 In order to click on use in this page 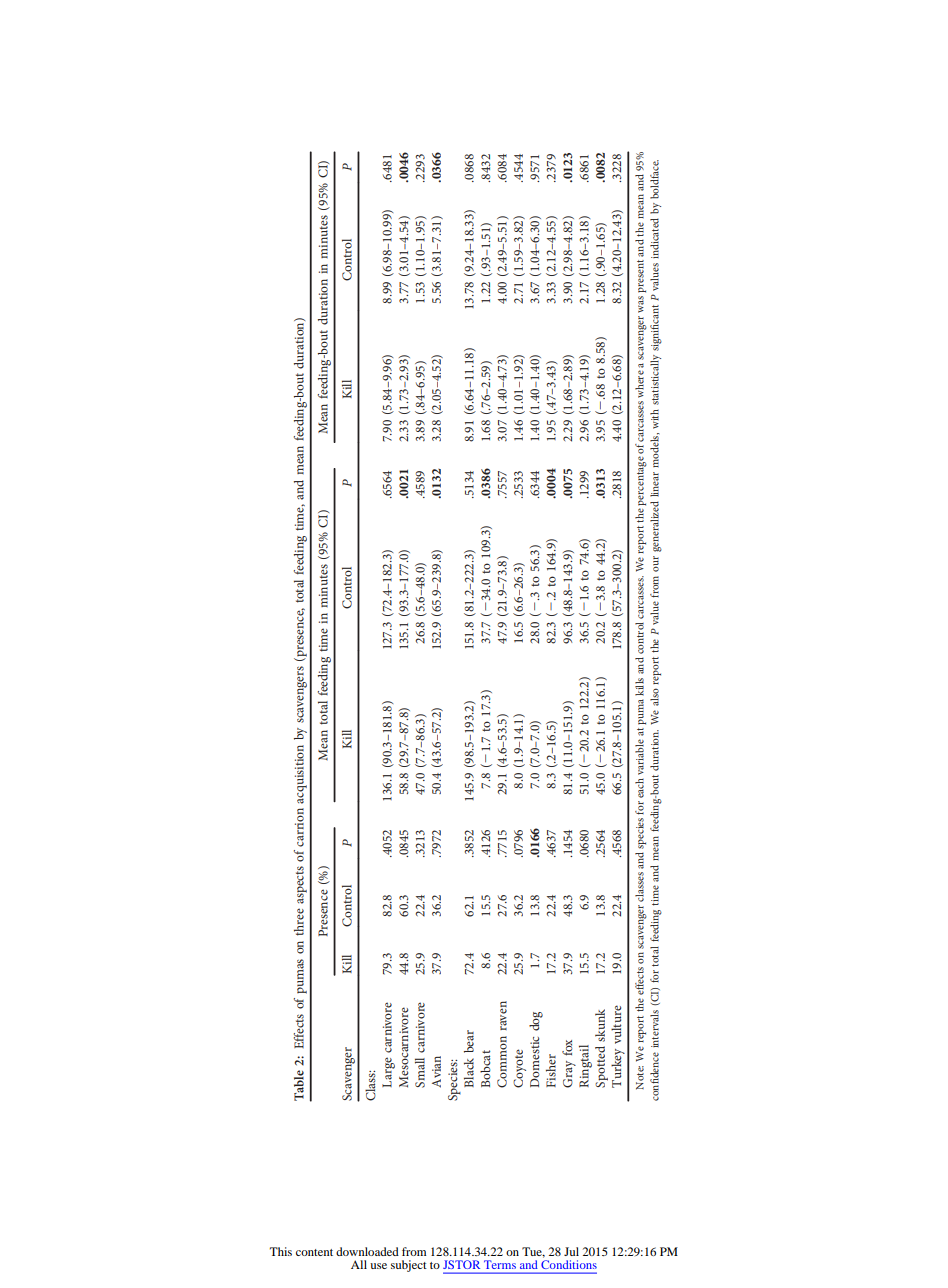, I will do `click(378, 1266)`.
